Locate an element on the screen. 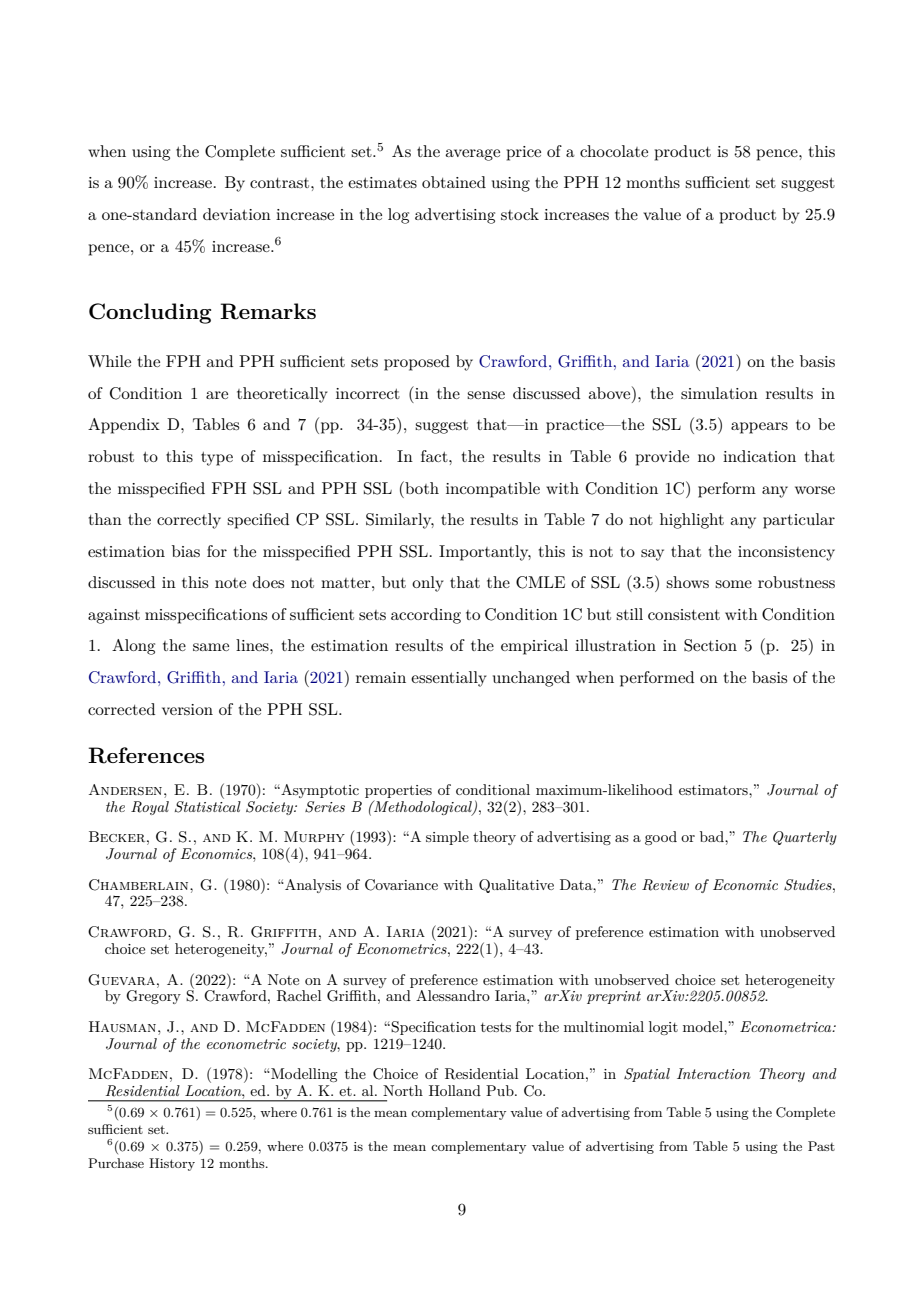 This screenshot has height=1308, width=924. same is located at coordinates (211, 647).
